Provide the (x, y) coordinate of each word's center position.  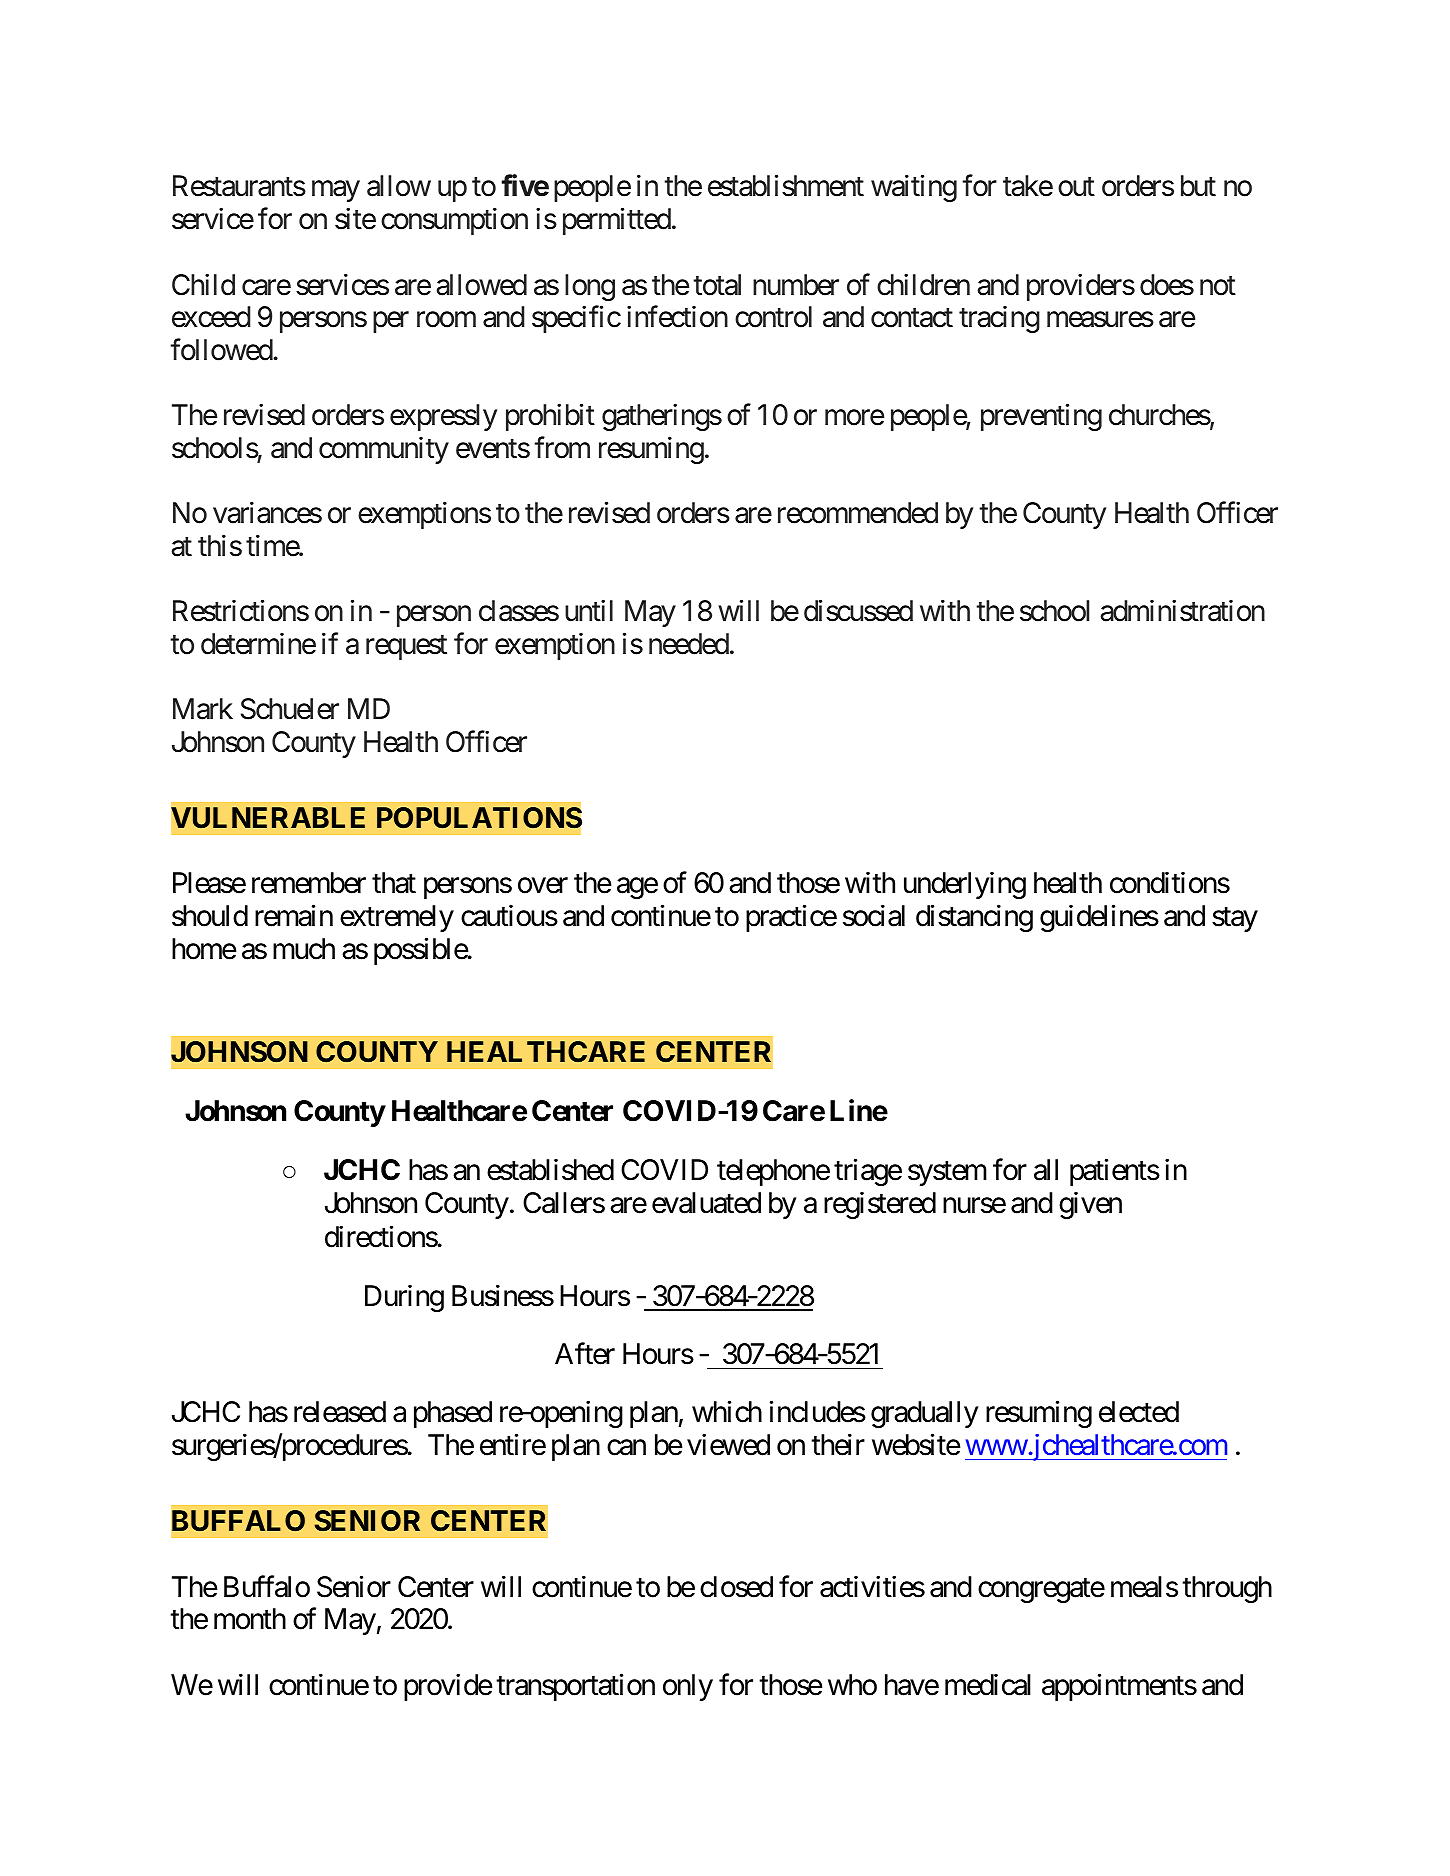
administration (1182, 611)
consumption (454, 221)
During (404, 1298)
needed (689, 644)
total (717, 285)
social (874, 916)
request (406, 648)
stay (1235, 920)
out (1076, 187)
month (250, 1619)
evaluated (706, 1203)
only (688, 1687)
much (304, 949)
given (1090, 1205)
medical (988, 1685)
